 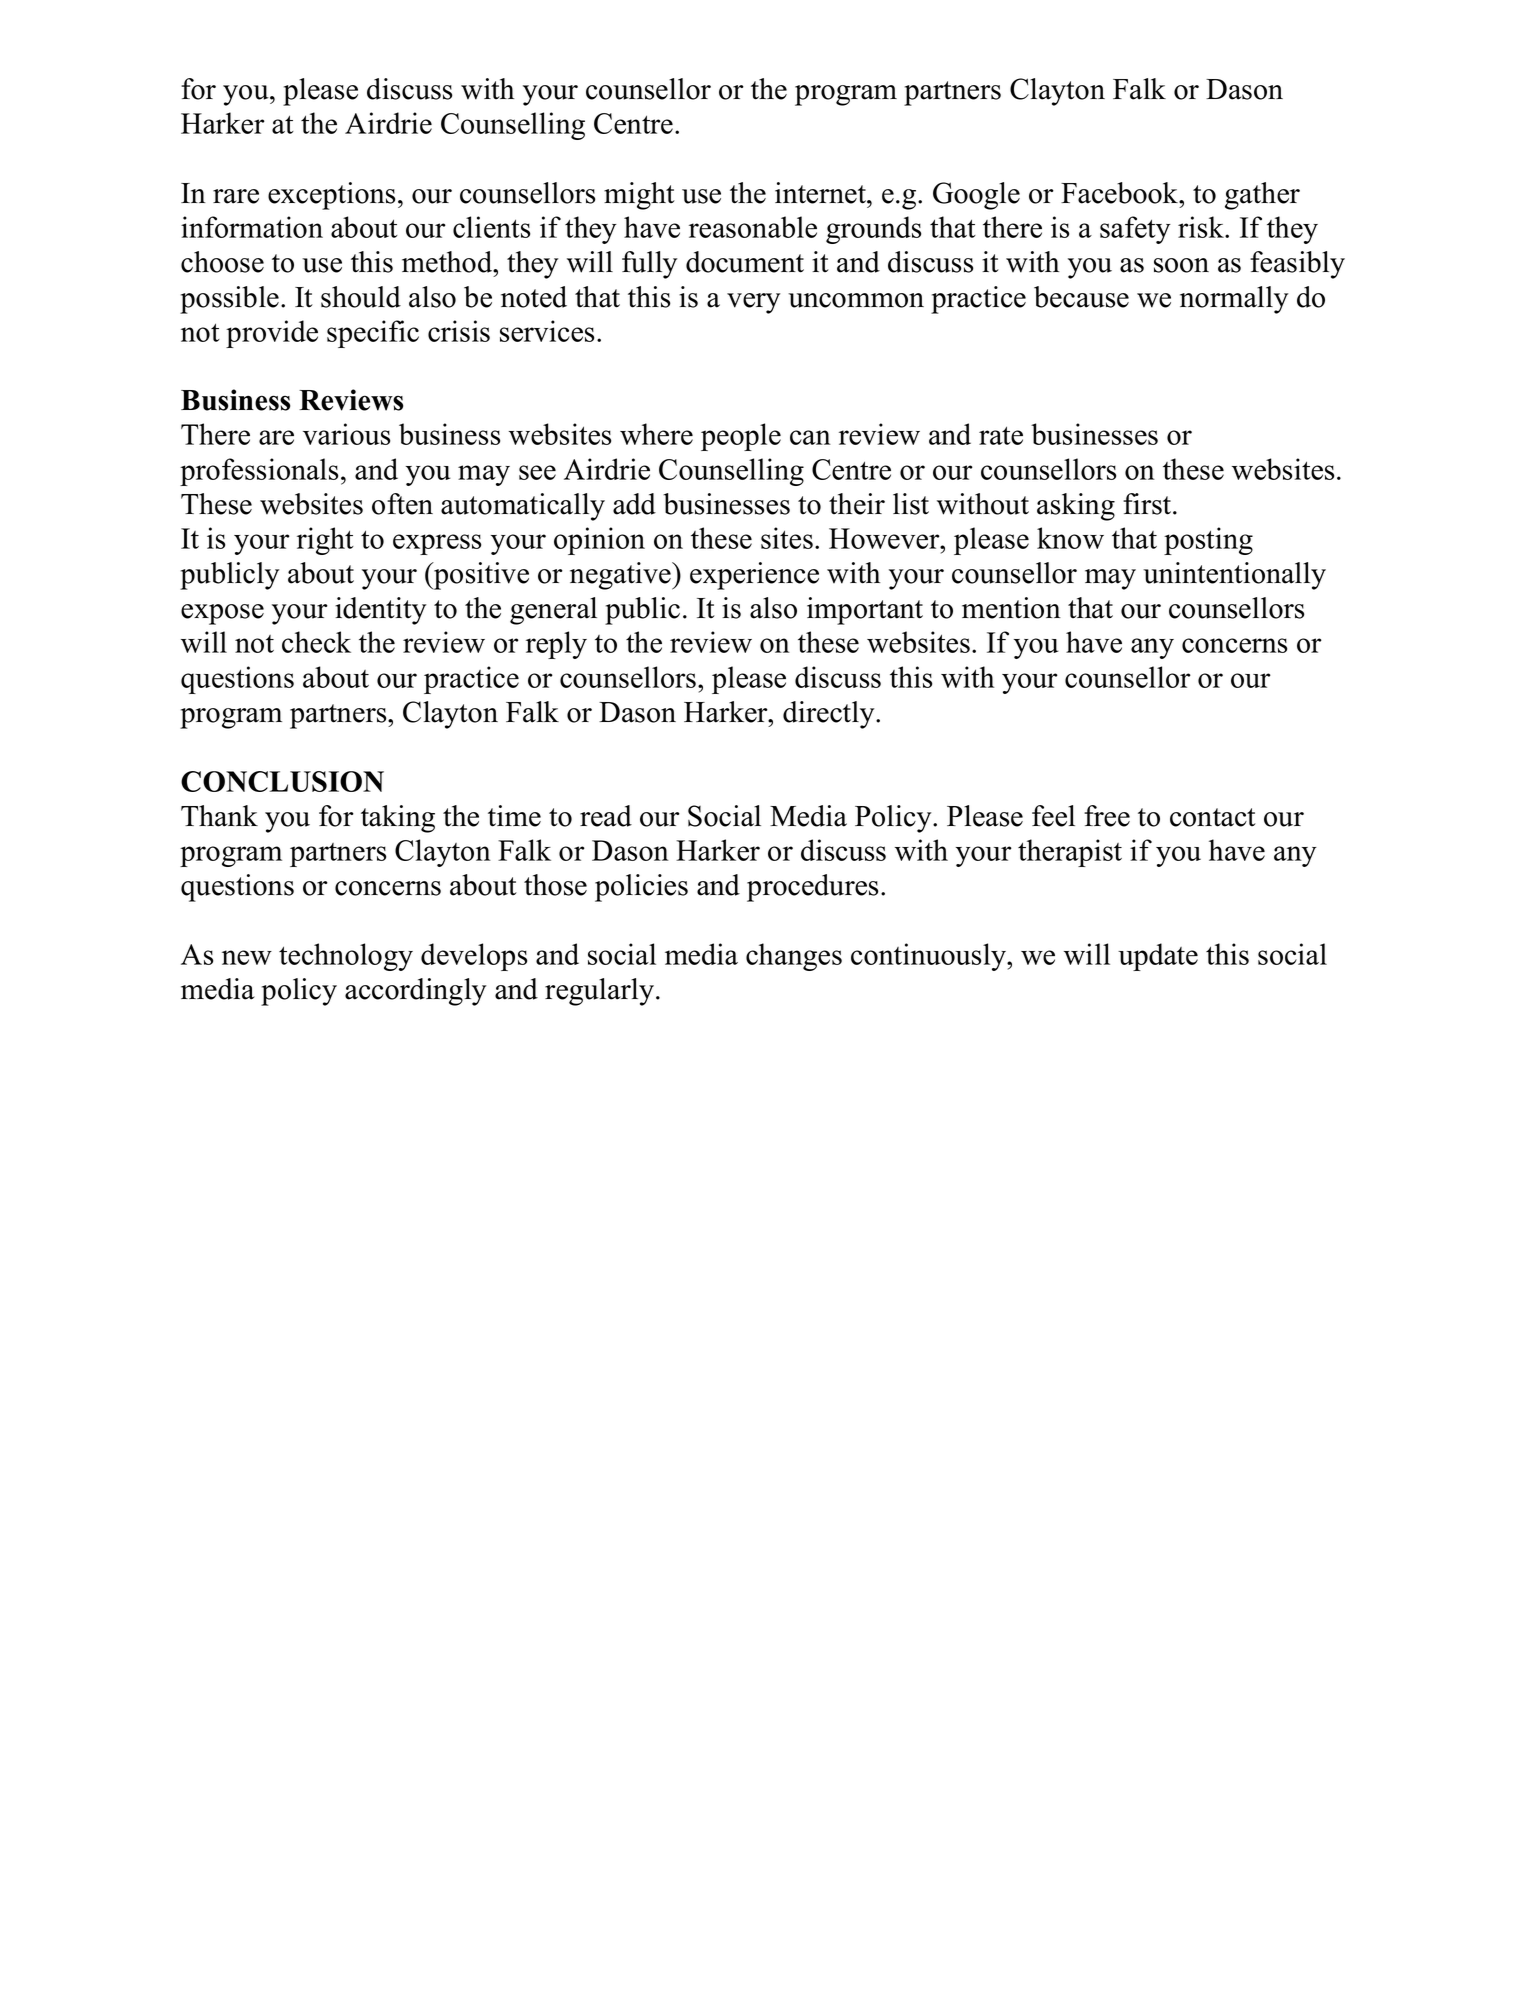 What do you see at coordinates (753, 227) in the screenshot?
I see `reasonable` at bounding box center [753, 227].
